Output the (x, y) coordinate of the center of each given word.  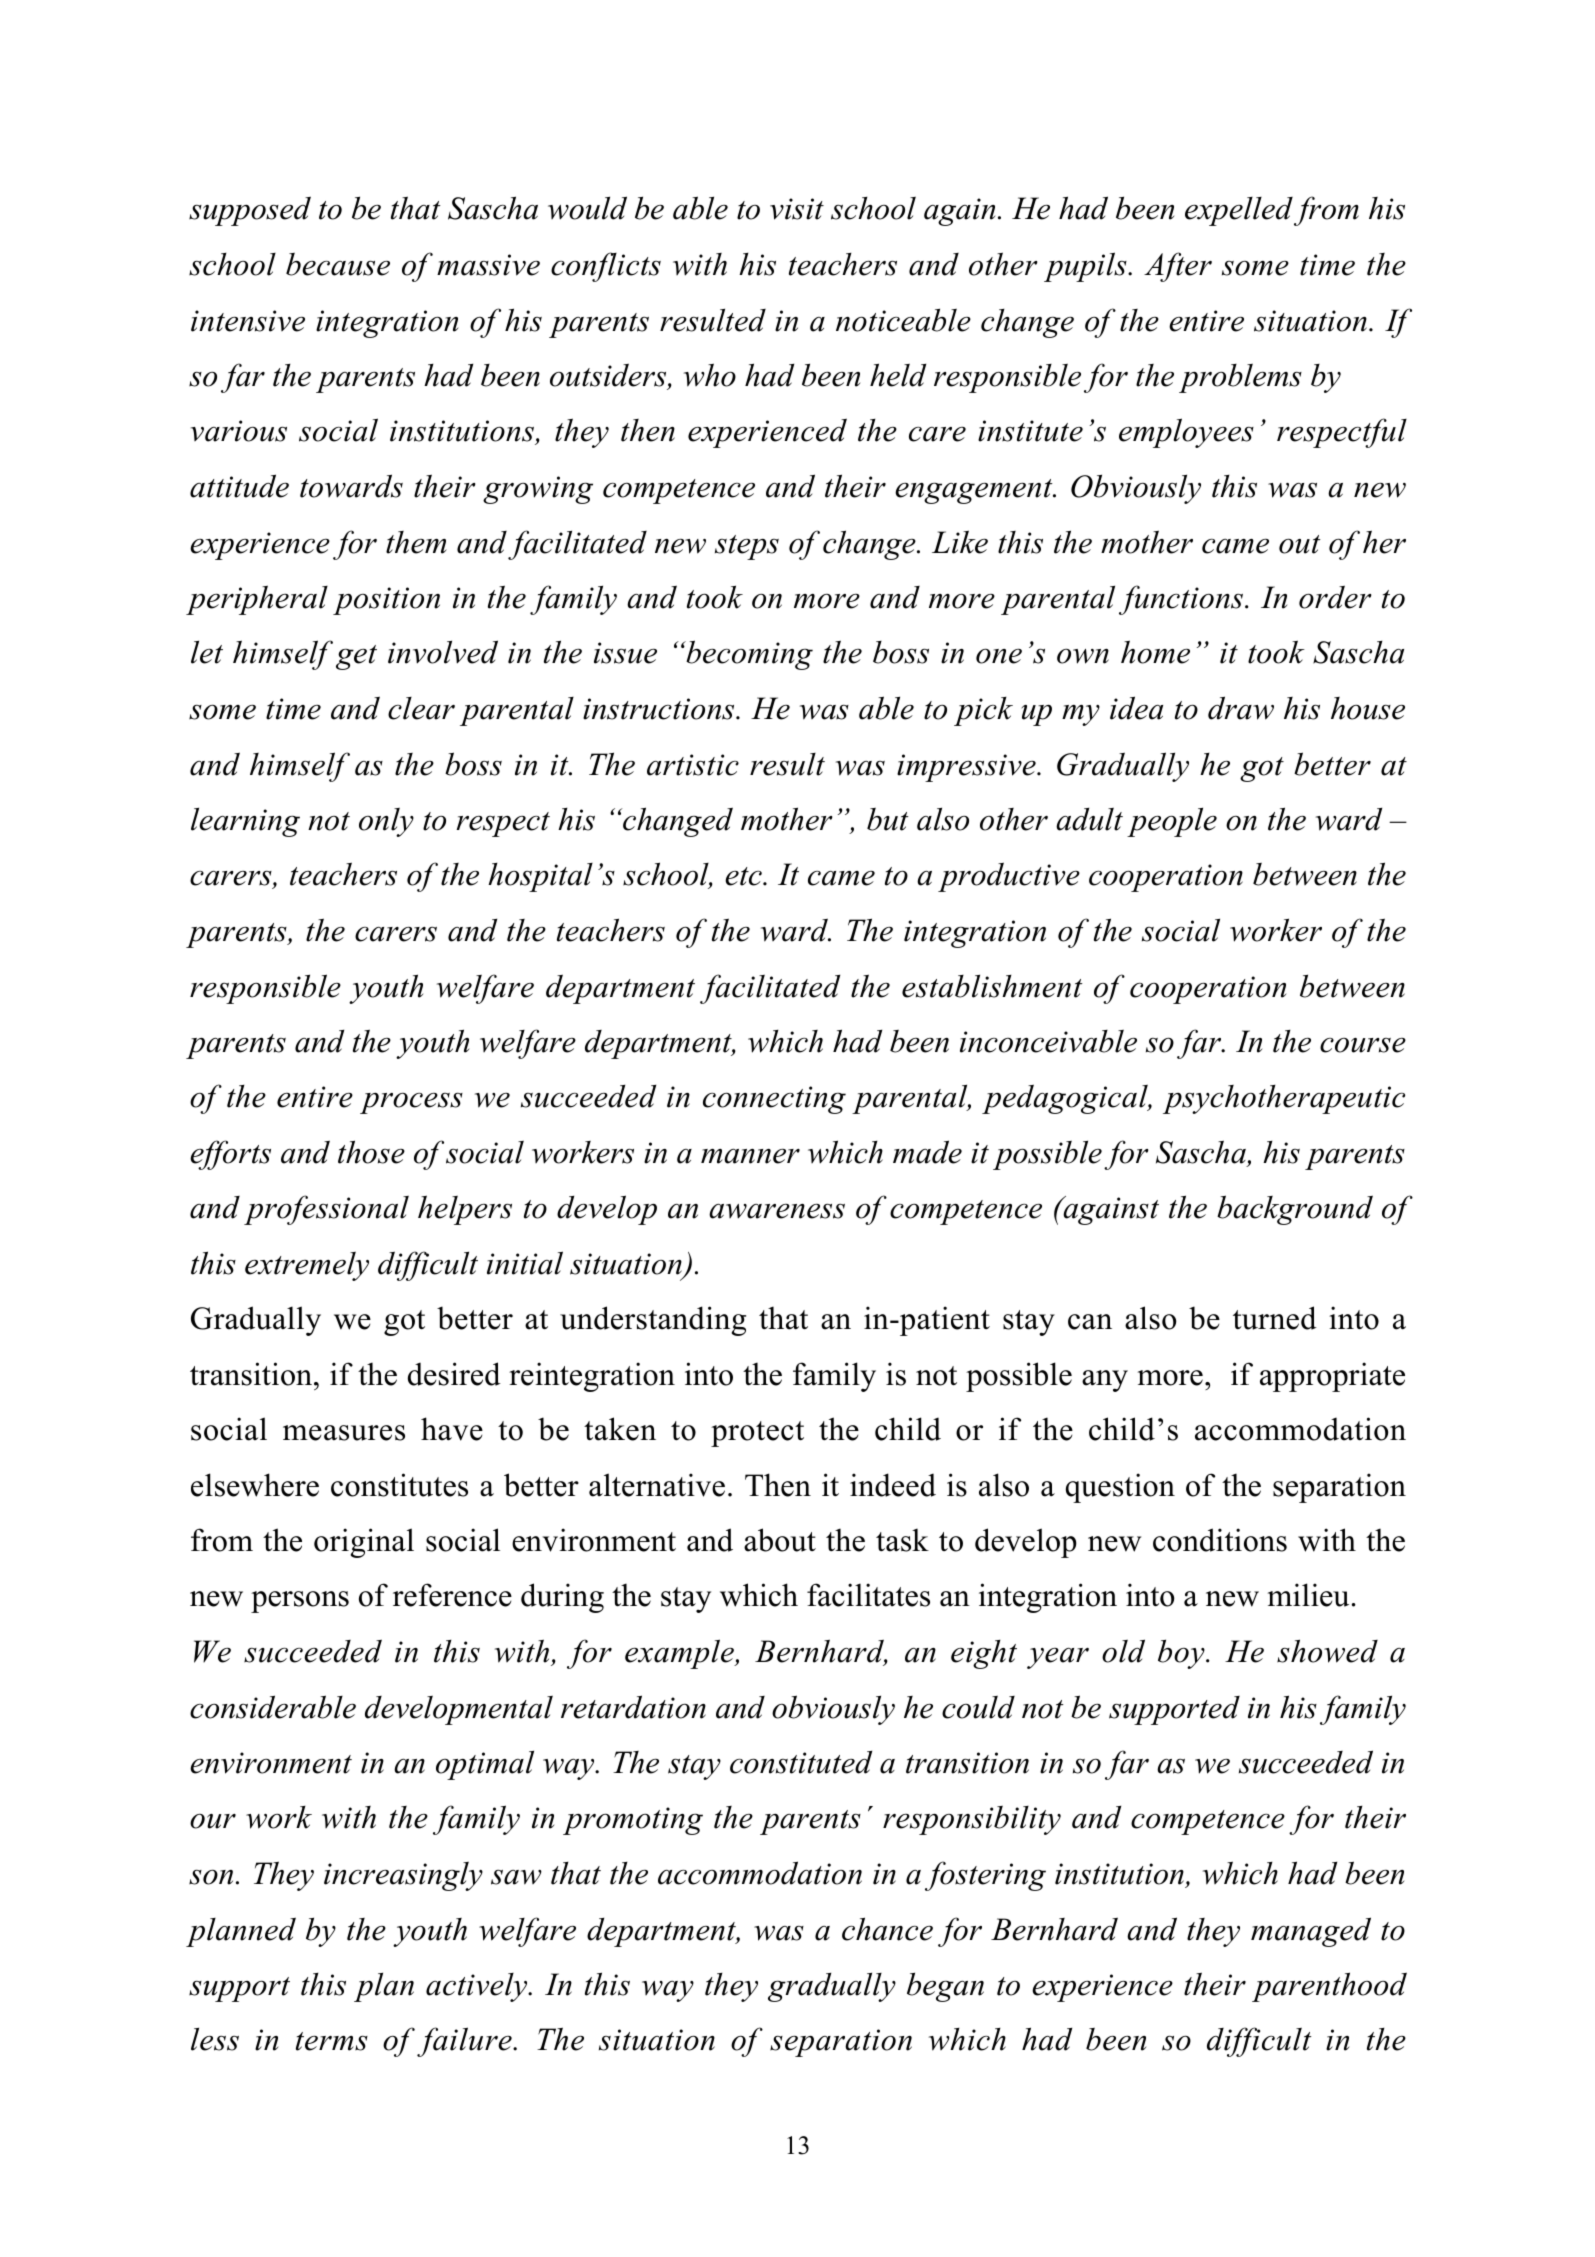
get (356, 657)
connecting (774, 1100)
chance (887, 1929)
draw (1241, 708)
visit (797, 209)
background (1295, 1210)
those (371, 1152)
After (1178, 267)
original (364, 1543)
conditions (1220, 1540)
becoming (748, 655)
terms (332, 2041)
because (338, 264)
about (780, 1540)
